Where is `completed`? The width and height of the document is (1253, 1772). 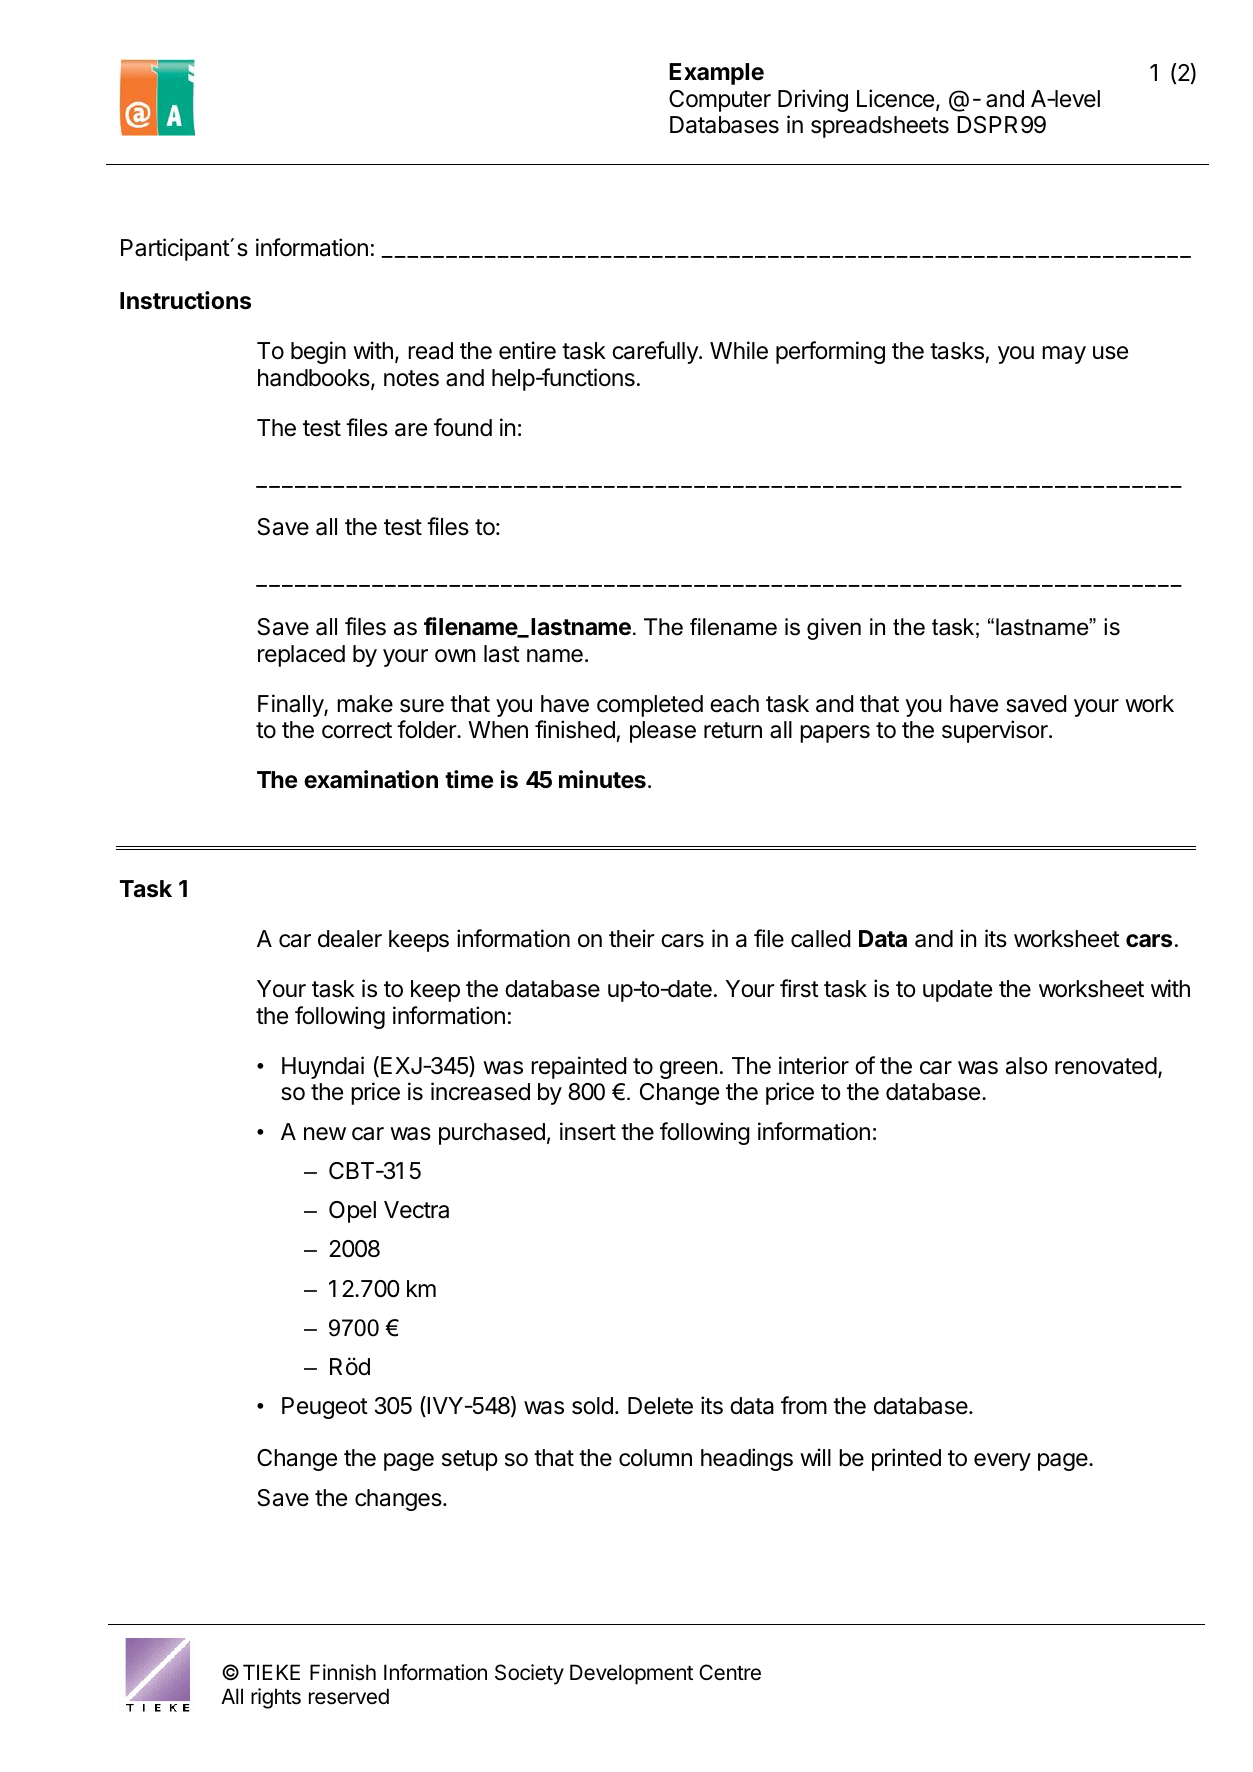 completed is located at coordinates (650, 706).
